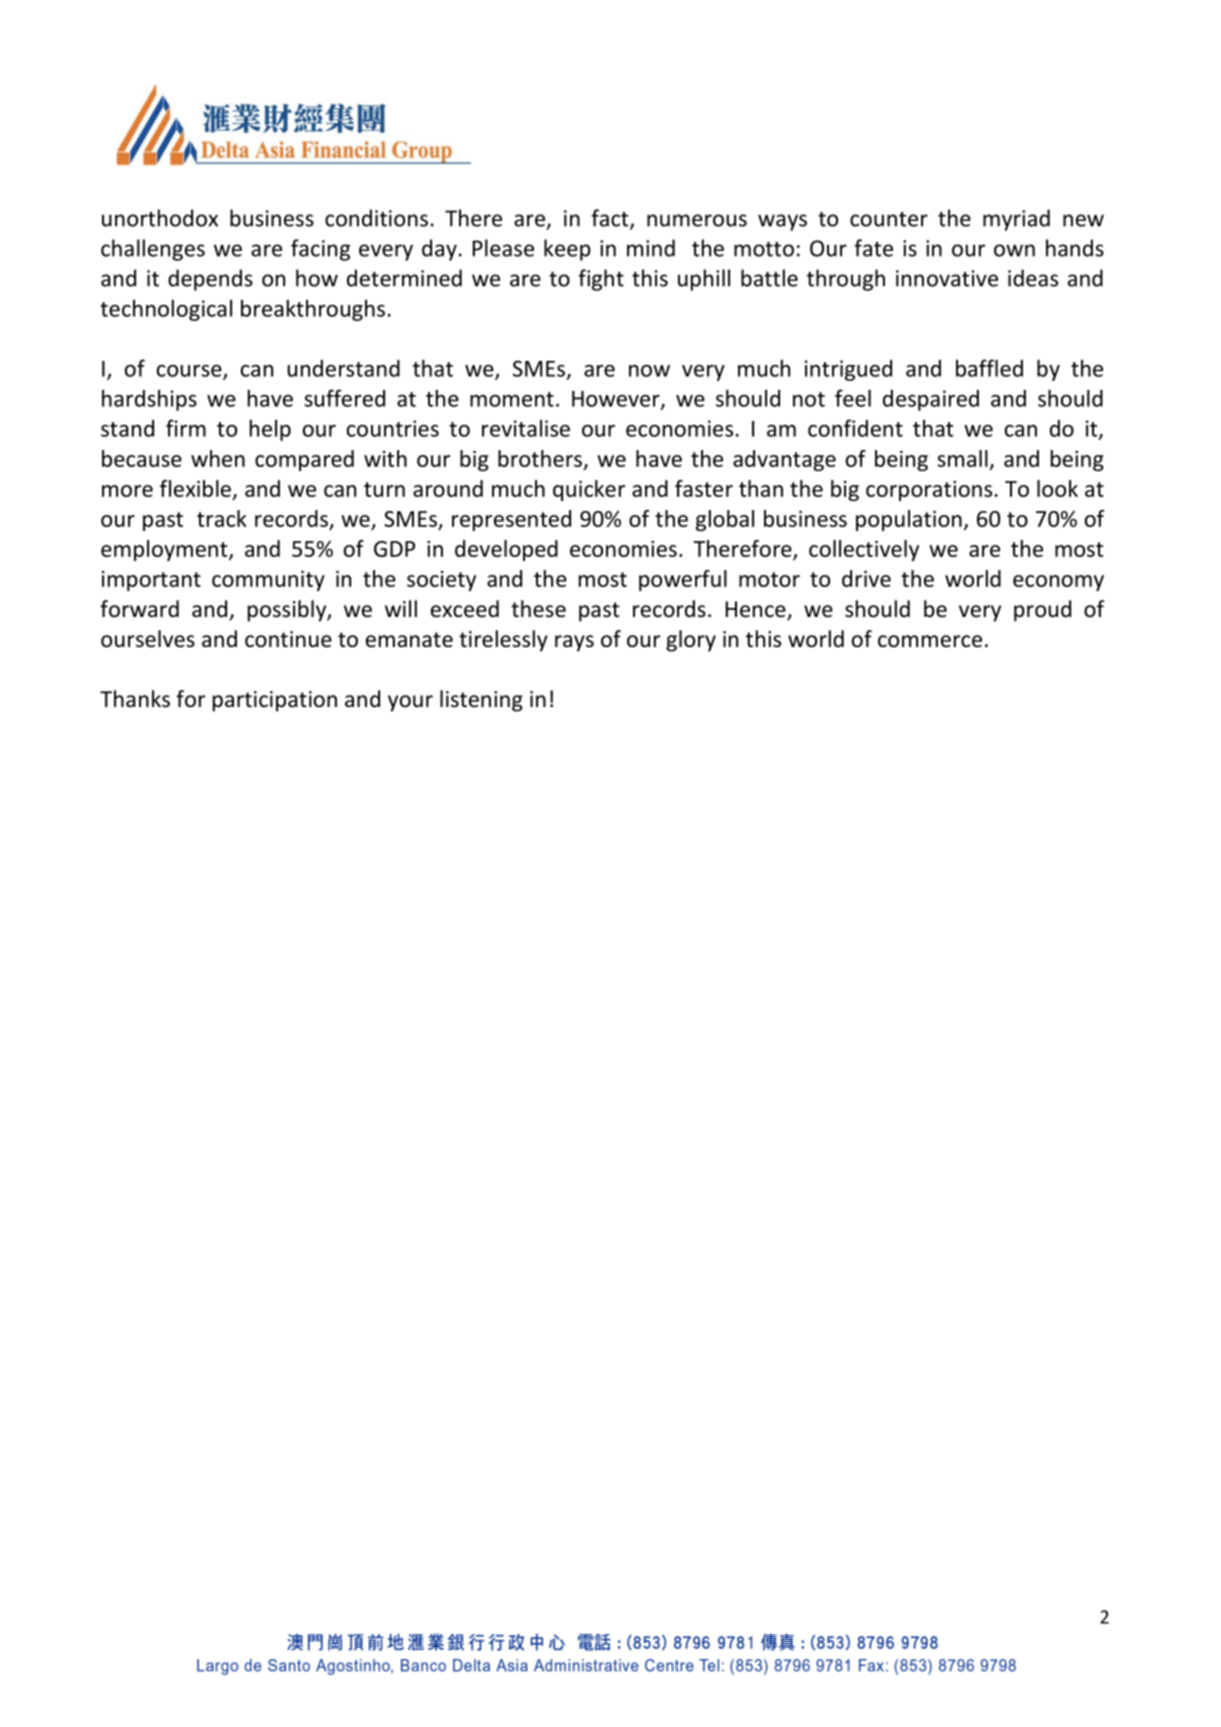 Image resolution: width=1221 pixels, height=1727 pixels. What do you see at coordinates (611, 219) in the page?
I see `fact` at bounding box center [611, 219].
